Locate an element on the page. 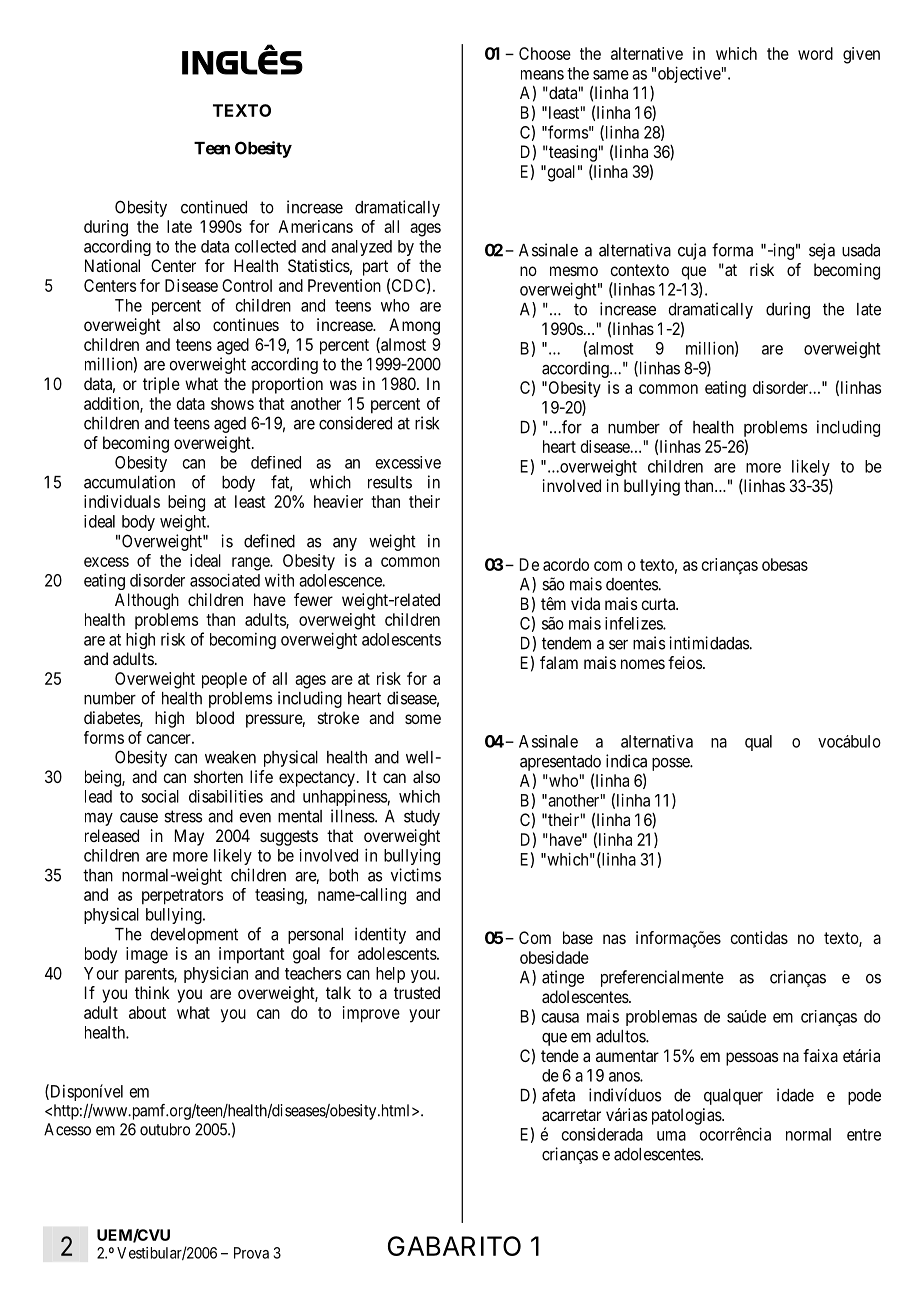 The width and height of the page is (924, 1308). continued is located at coordinates (214, 207).
